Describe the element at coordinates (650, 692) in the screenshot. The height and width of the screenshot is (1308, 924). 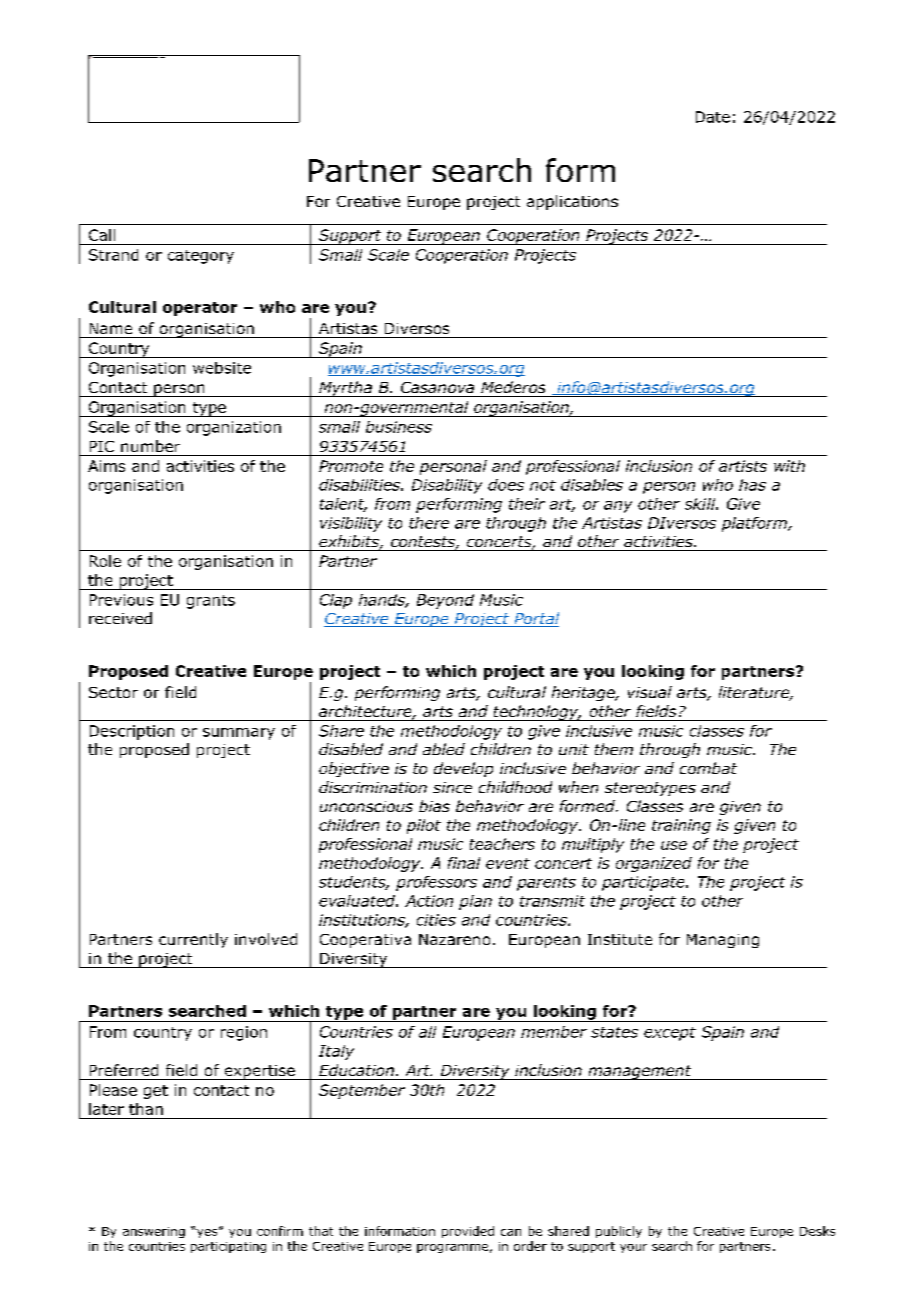
I see `visual` at that location.
